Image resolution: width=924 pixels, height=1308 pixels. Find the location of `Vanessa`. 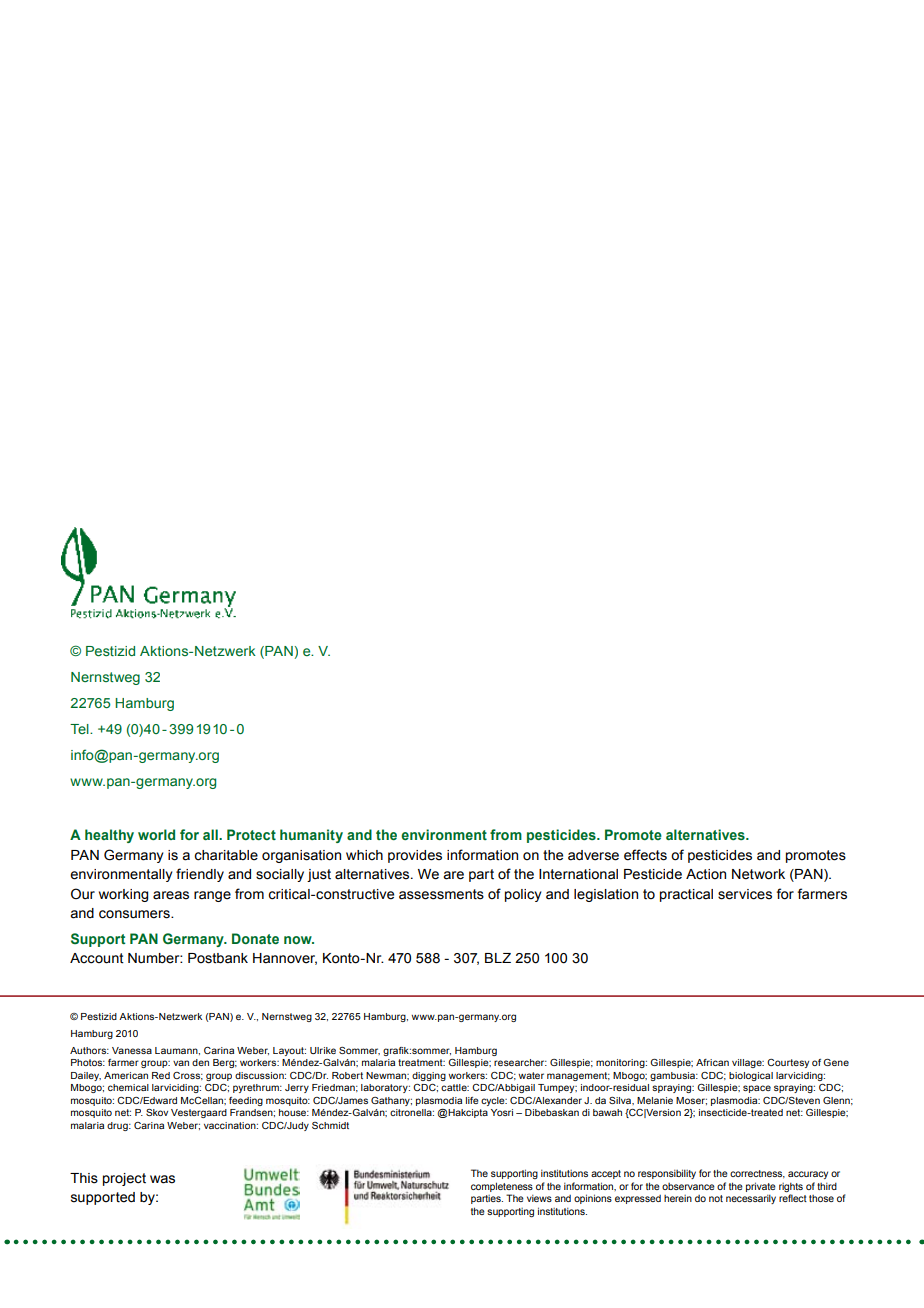

Vanessa is located at coordinates (132, 1050).
